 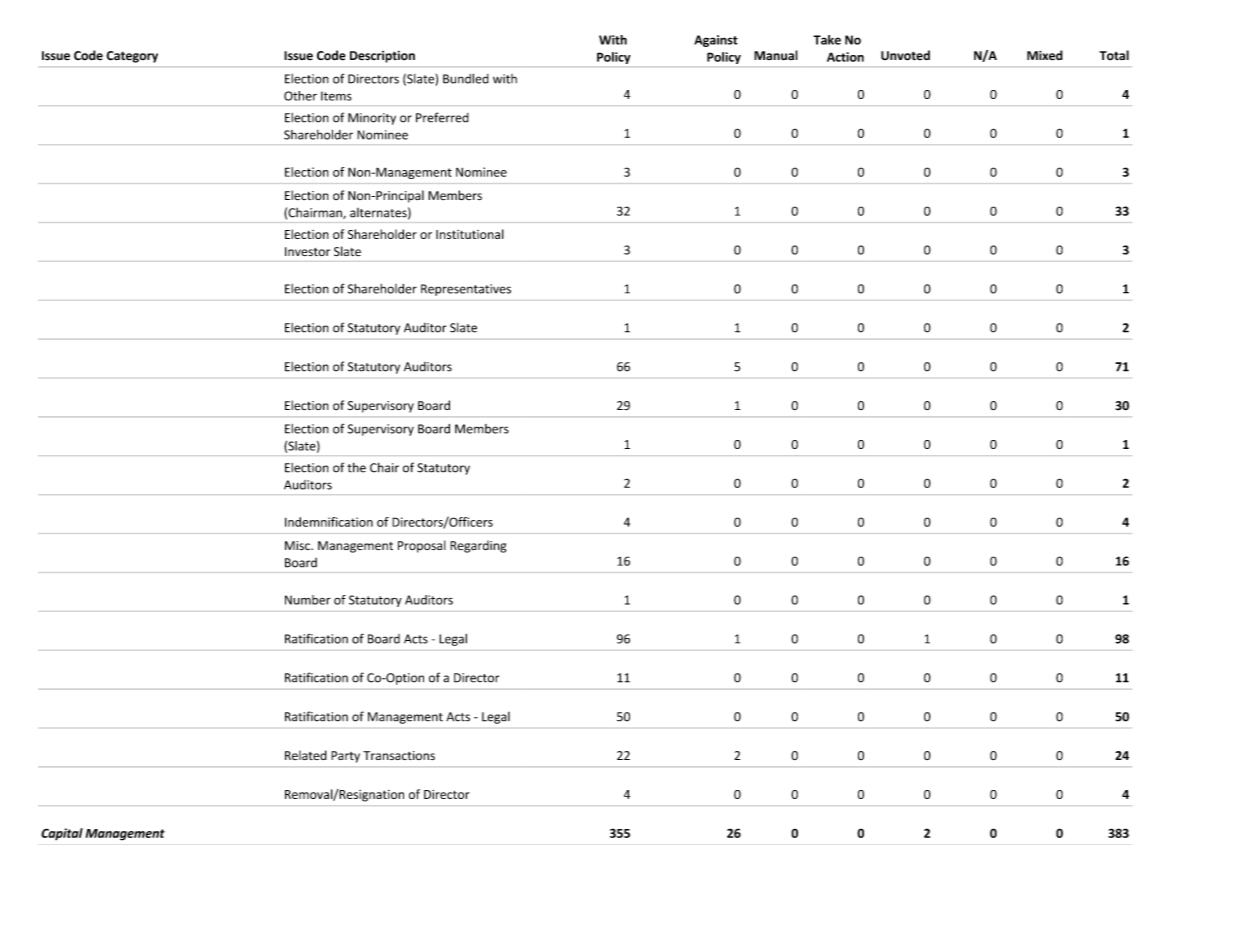 What do you see at coordinates (1045, 55) in the screenshot?
I see `Mixed` at bounding box center [1045, 55].
